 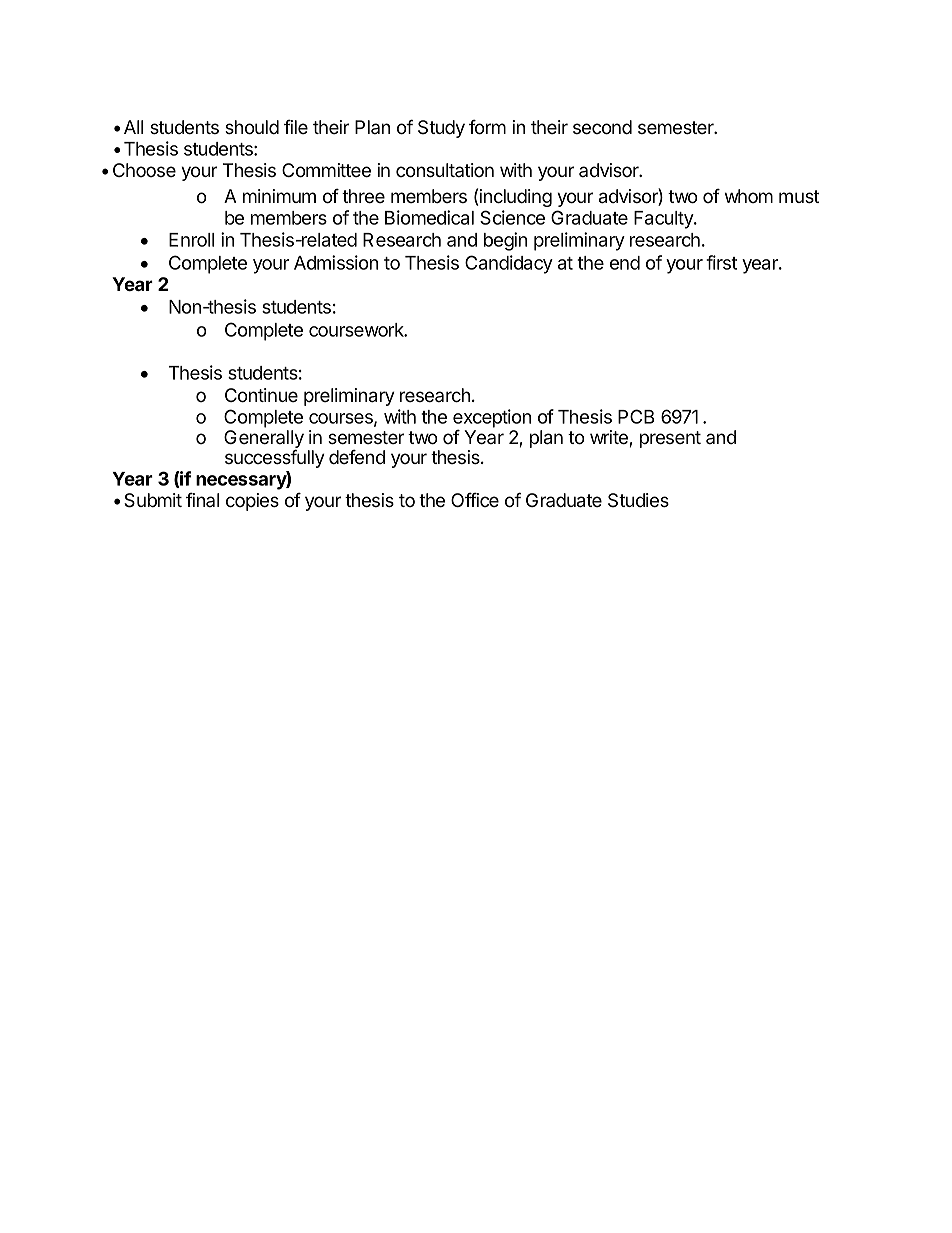 What do you see at coordinates (721, 262) in the screenshot?
I see `first` at bounding box center [721, 262].
